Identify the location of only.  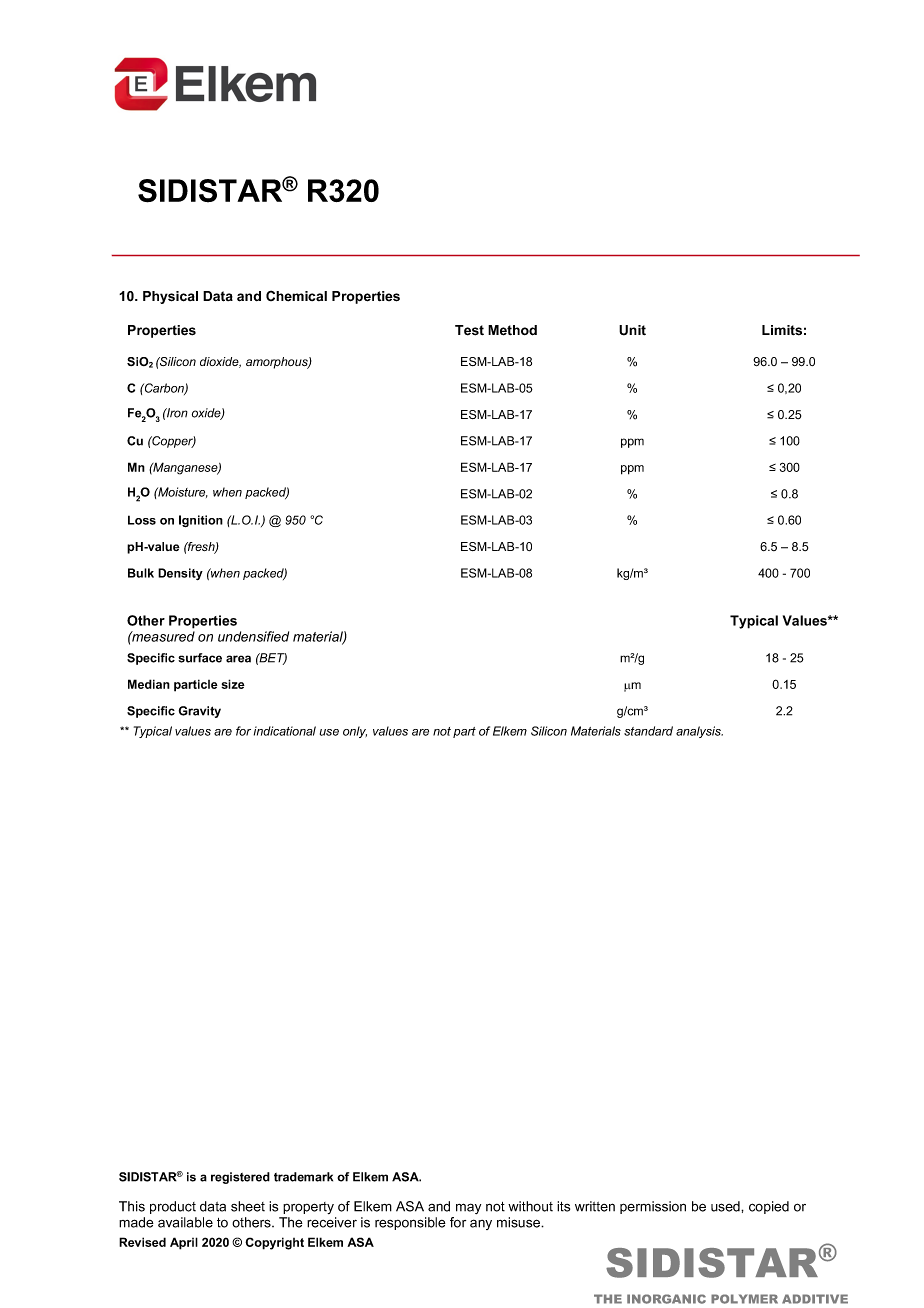
(355, 732).
